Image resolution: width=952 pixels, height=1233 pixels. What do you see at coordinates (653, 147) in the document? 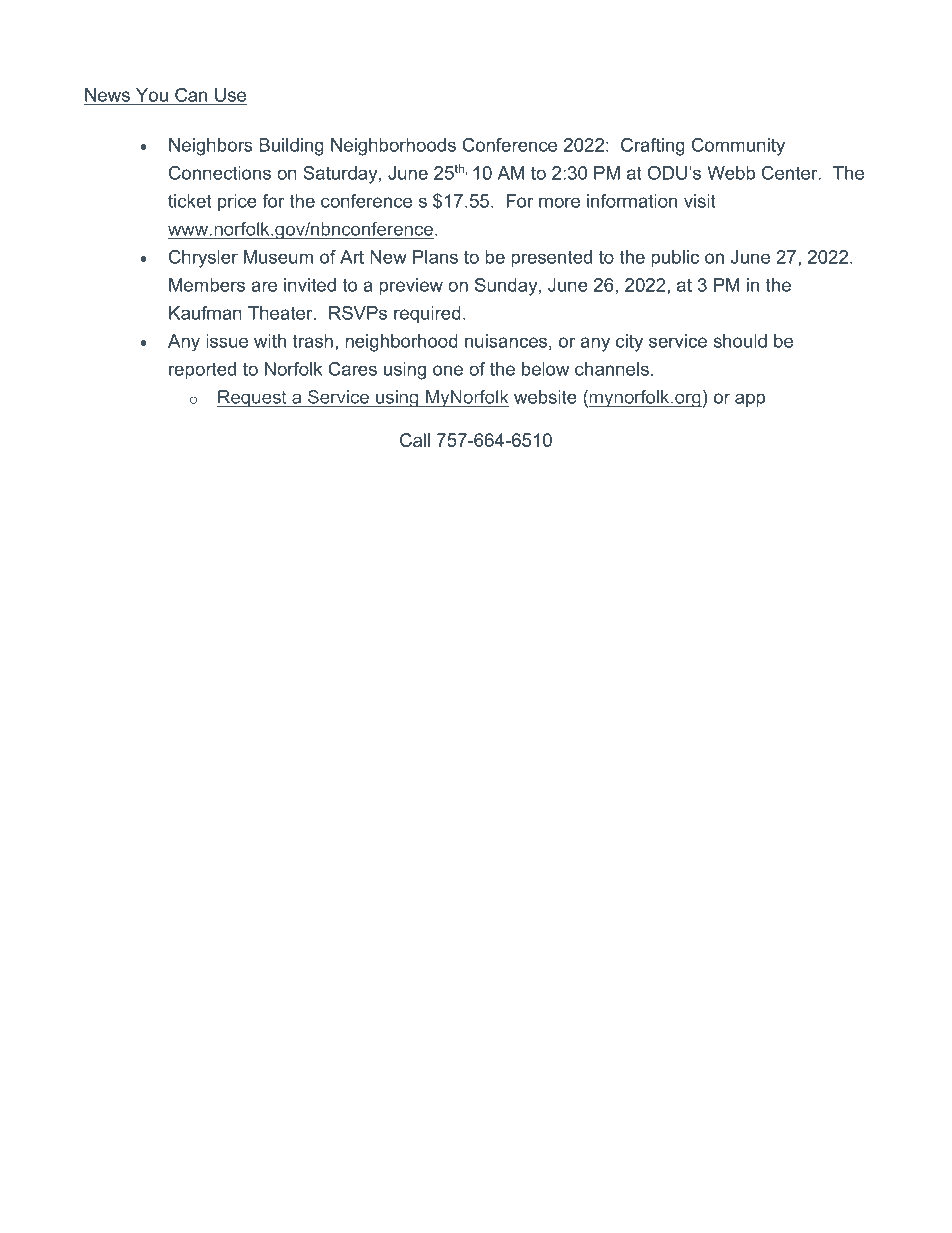
I see `Crafting` at bounding box center [653, 147].
